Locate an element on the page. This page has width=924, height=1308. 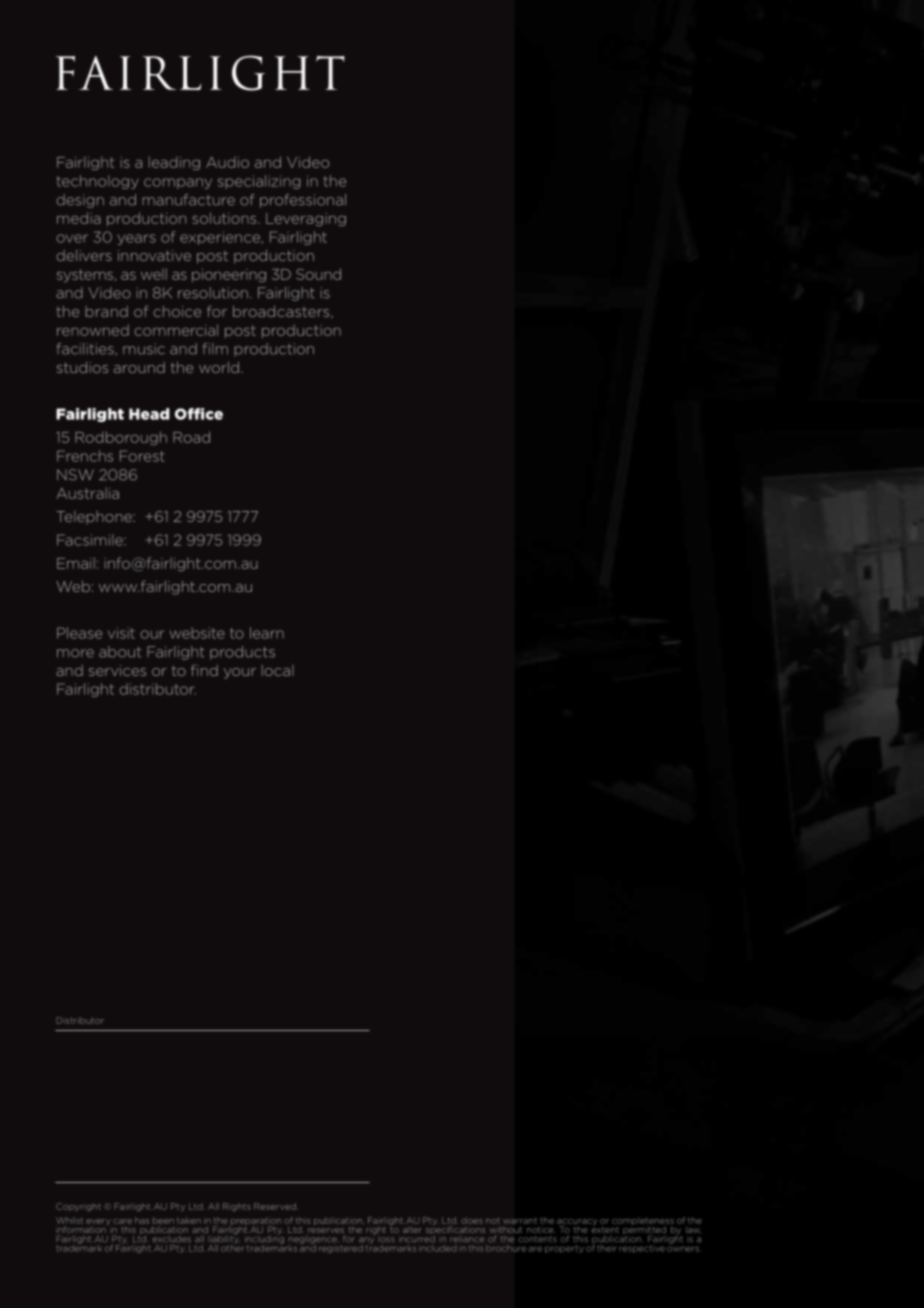
extent is located at coordinates (605, 1228).
